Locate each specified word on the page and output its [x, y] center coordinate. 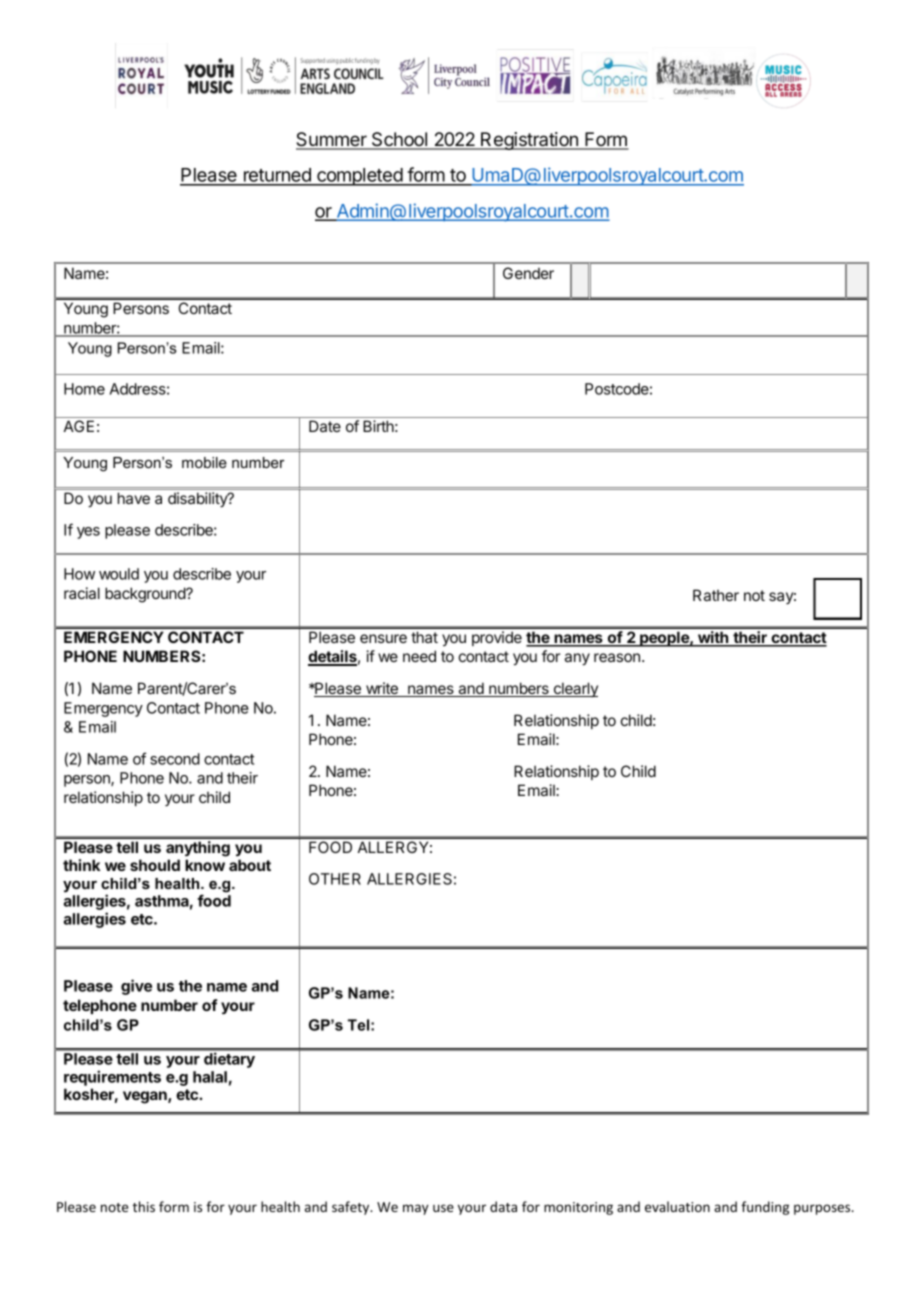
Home [84, 389]
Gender [528, 273]
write [382, 689]
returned [277, 176]
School [400, 140]
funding [765, 1208]
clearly [574, 689]
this [144, 1206]
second [175, 759]
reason [617, 657]
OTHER [335, 879]
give [136, 987]
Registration [529, 141]
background [146, 595]
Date [325, 426]
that [424, 637]
